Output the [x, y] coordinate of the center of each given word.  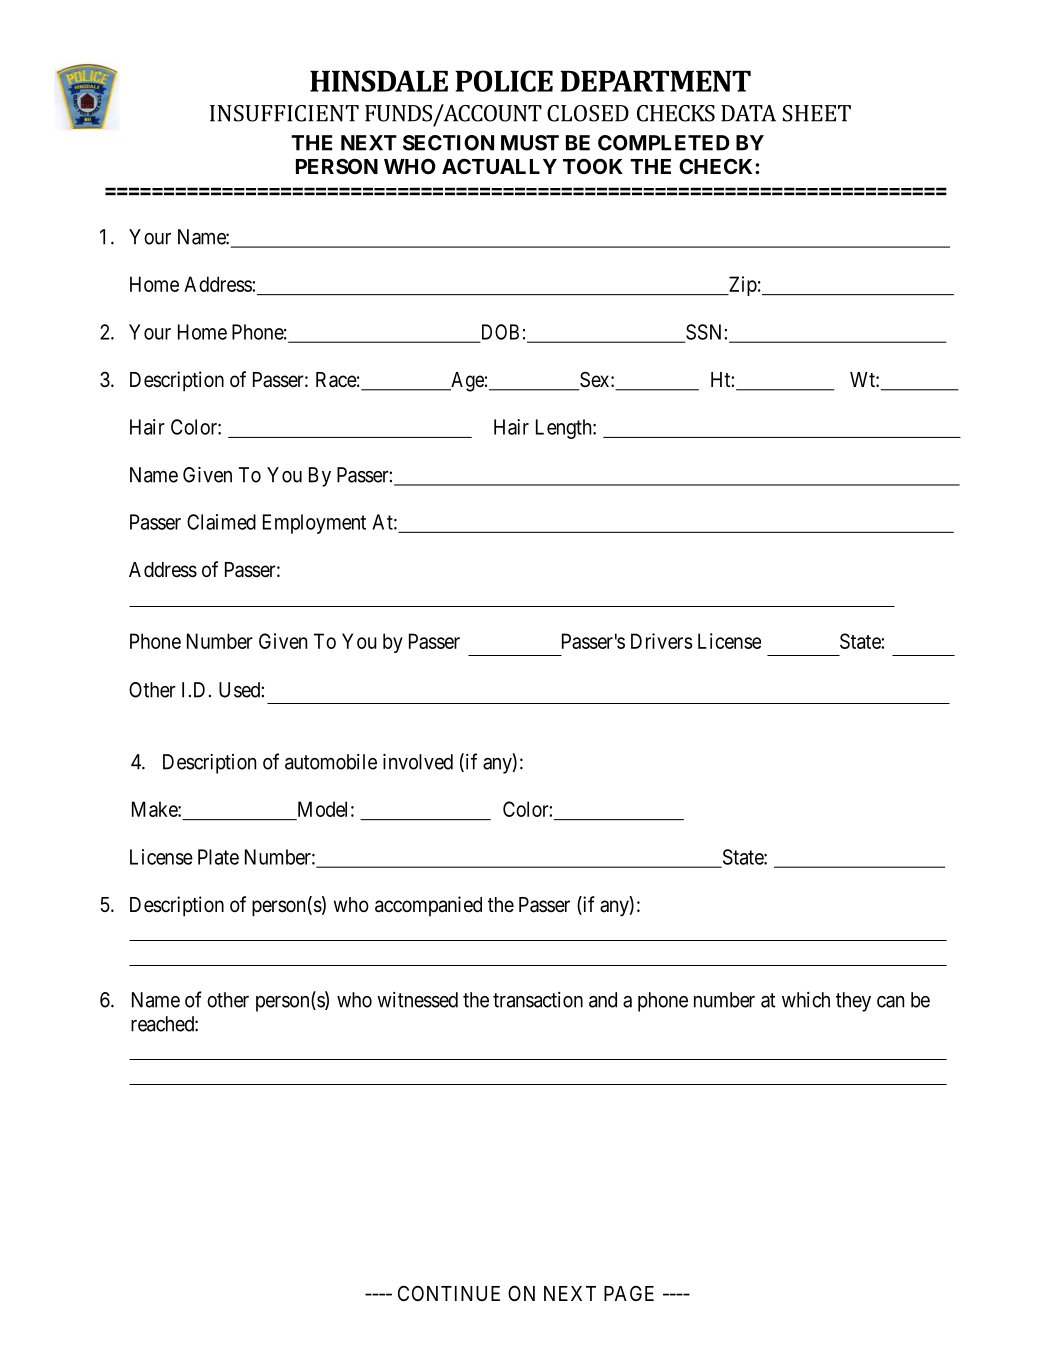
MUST [530, 143]
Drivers [662, 641]
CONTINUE [449, 1293]
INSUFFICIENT [284, 113]
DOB [498, 333]
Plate [218, 857]
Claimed [221, 522]
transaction [538, 1000]
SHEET [817, 113]
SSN [704, 333]
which [806, 1000]
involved [418, 762]
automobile [331, 762]
